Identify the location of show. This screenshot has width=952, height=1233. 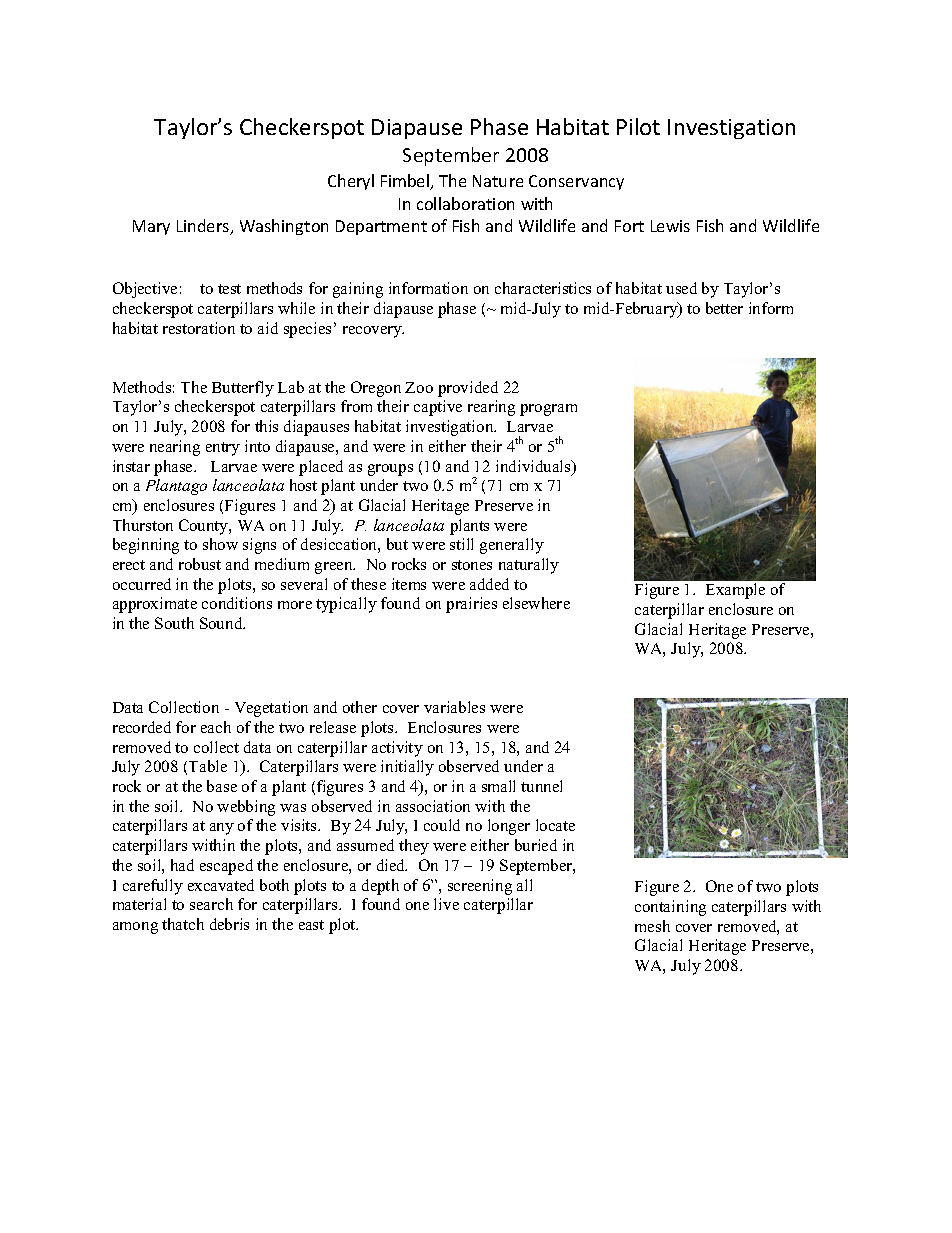
(220, 544).
